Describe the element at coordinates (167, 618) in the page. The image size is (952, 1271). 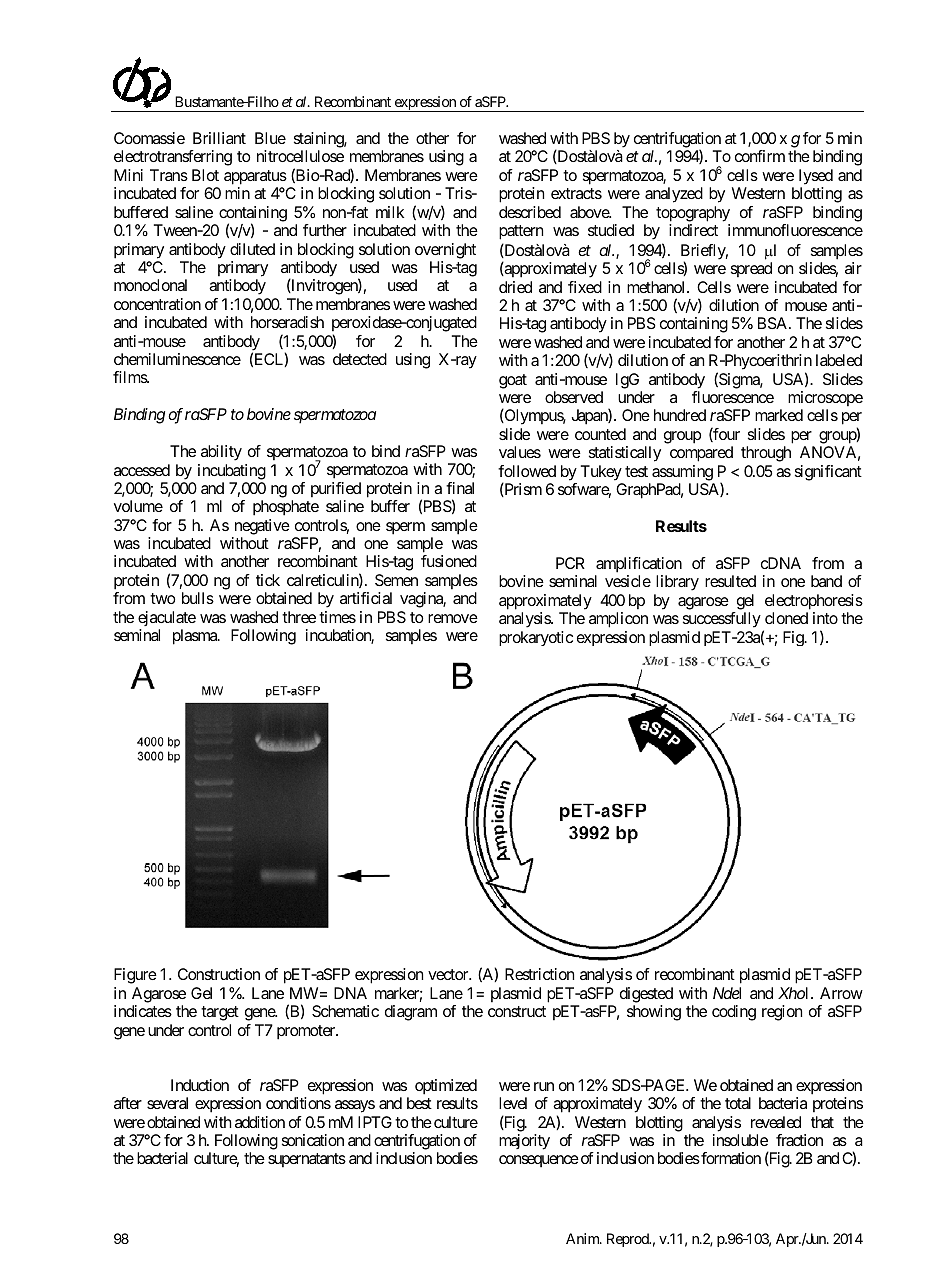
I see `ejaculate` at that location.
